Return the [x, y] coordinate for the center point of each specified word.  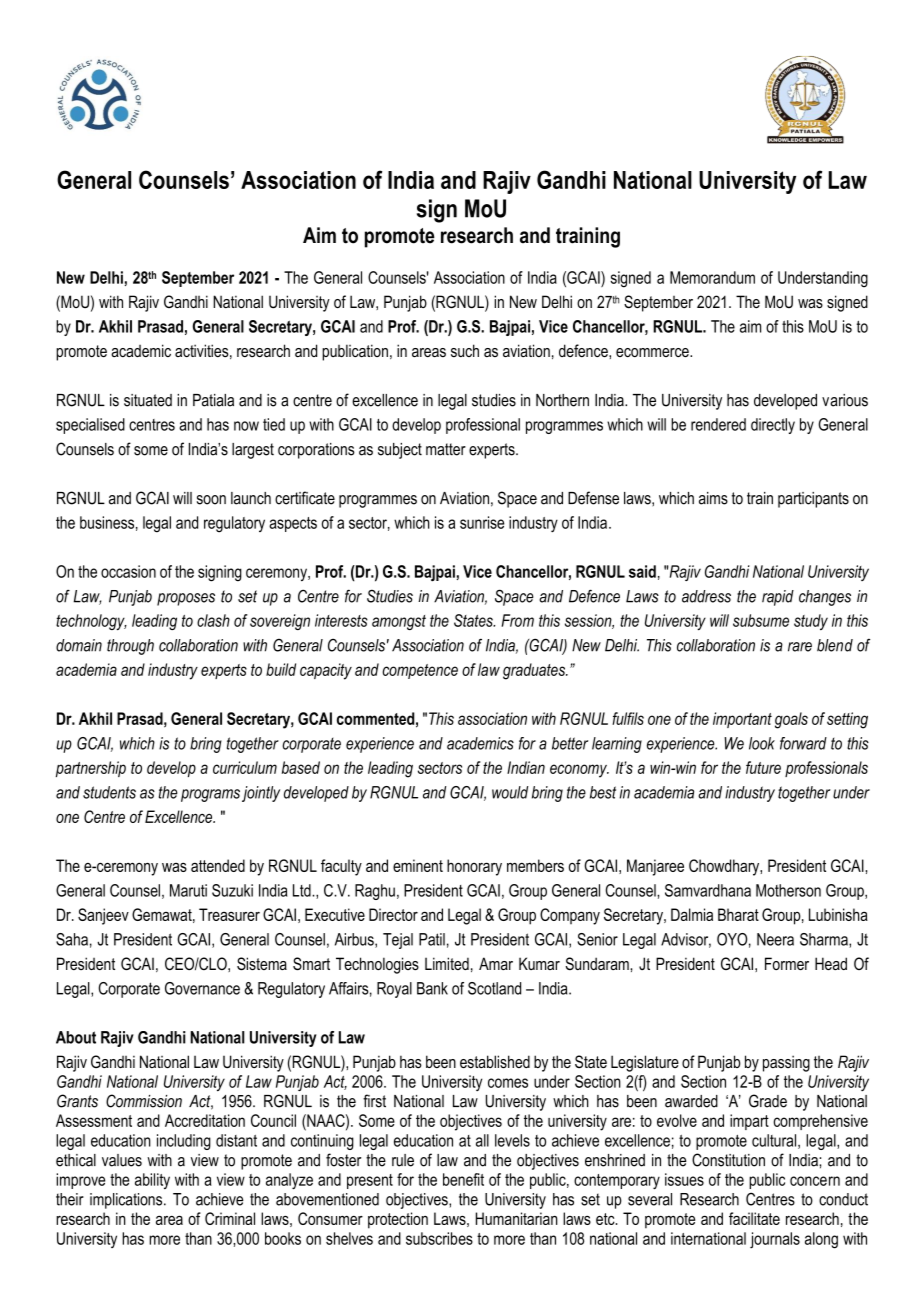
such [465, 350]
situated [148, 400]
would [510, 792]
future [763, 767]
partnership [91, 769]
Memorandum [712, 277]
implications [127, 1201]
